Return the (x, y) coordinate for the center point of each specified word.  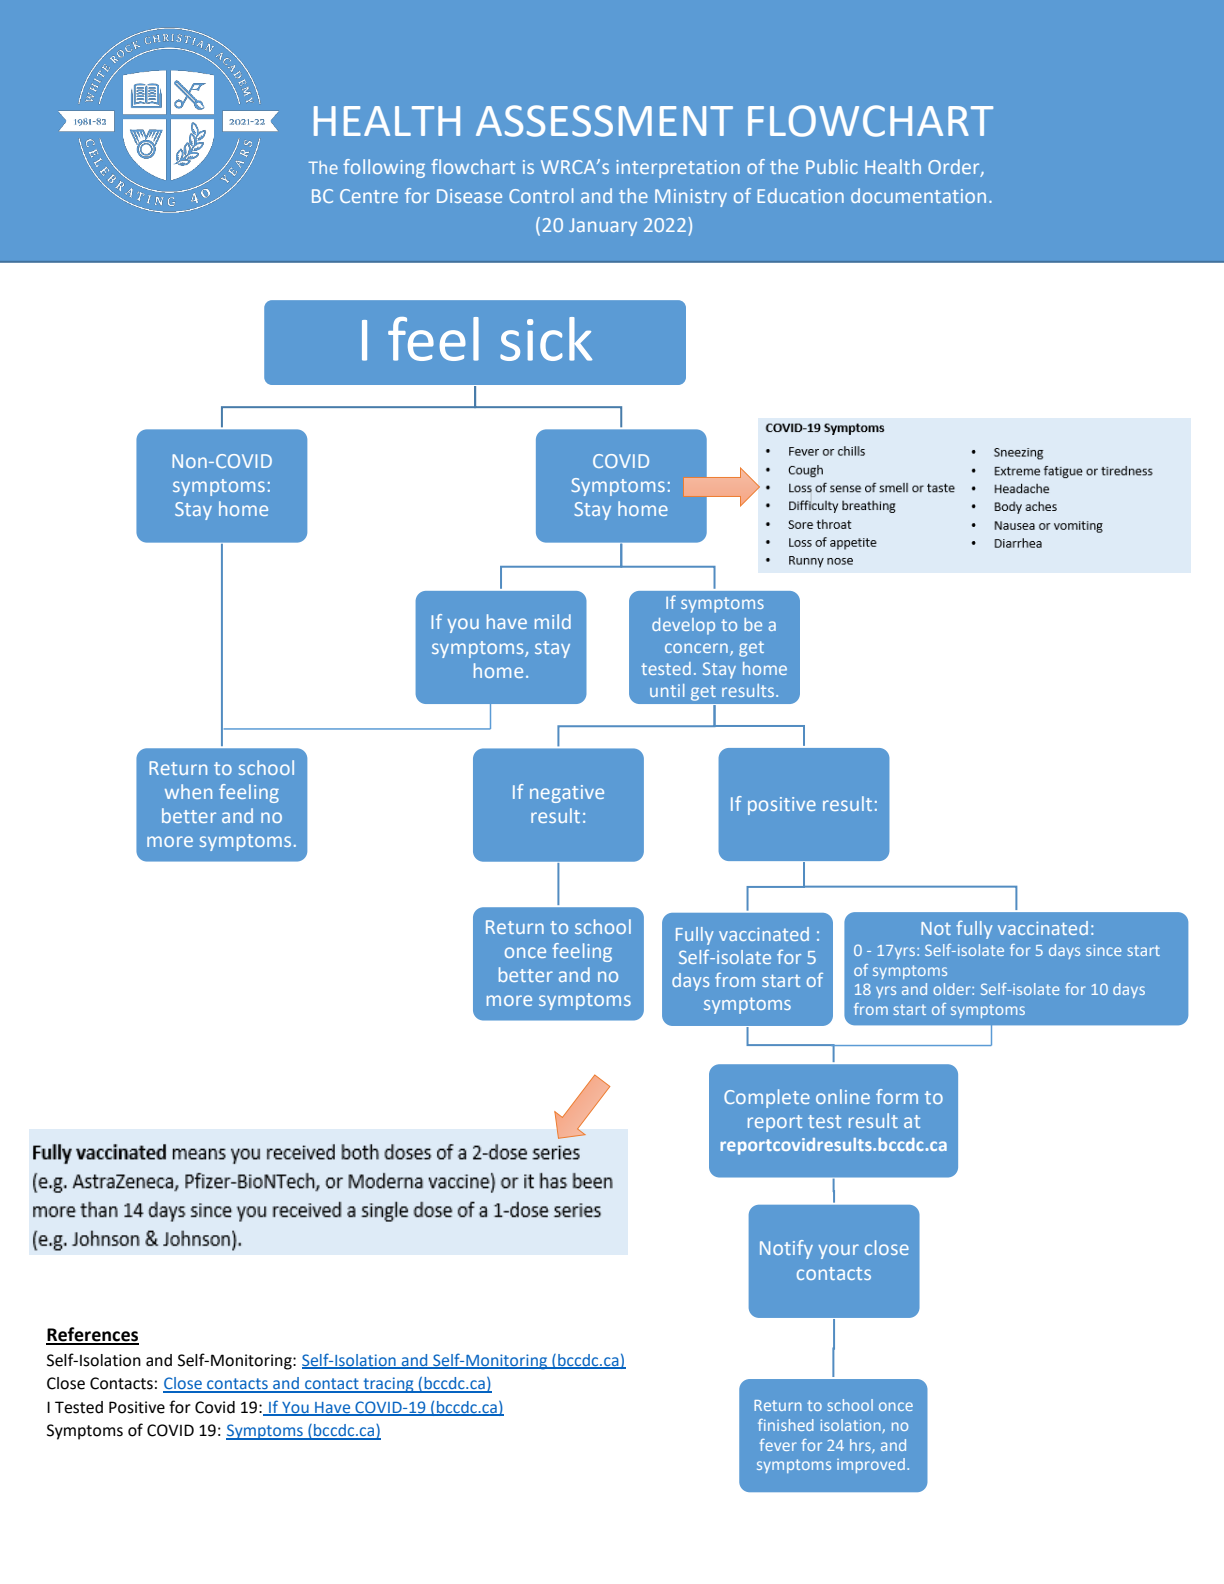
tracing (388, 1385)
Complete (767, 1098)
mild (553, 621)
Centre (369, 196)
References (92, 1335)
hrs (861, 1446)
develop (683, 626)
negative (567, 794)
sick (546, 339)
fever (777, 1445)
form (897, 1096)
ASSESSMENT (604, 121)
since (1103, 950)
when (188, 791)
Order (955, 168)
